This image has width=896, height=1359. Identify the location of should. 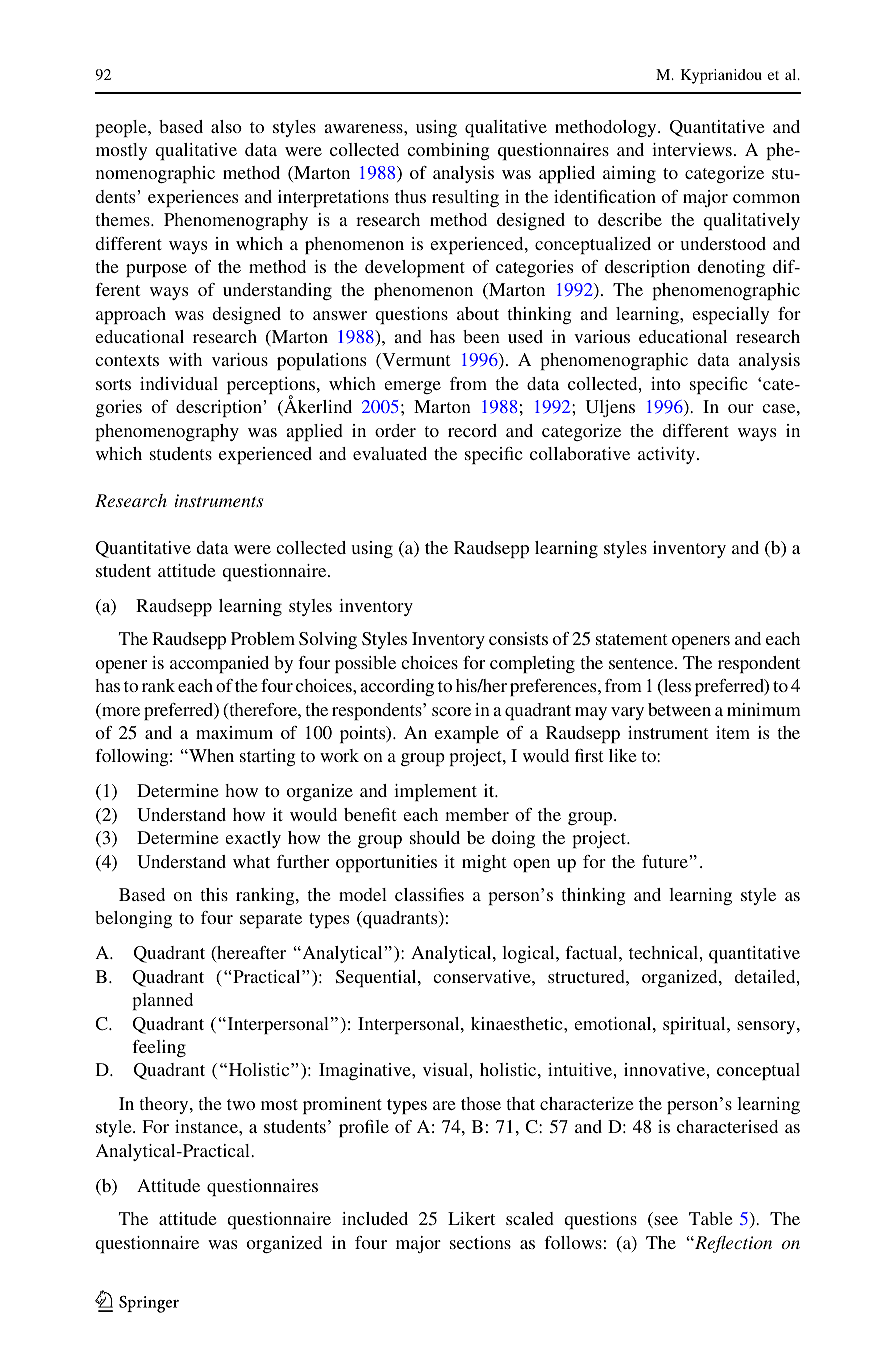
(435, 837).
